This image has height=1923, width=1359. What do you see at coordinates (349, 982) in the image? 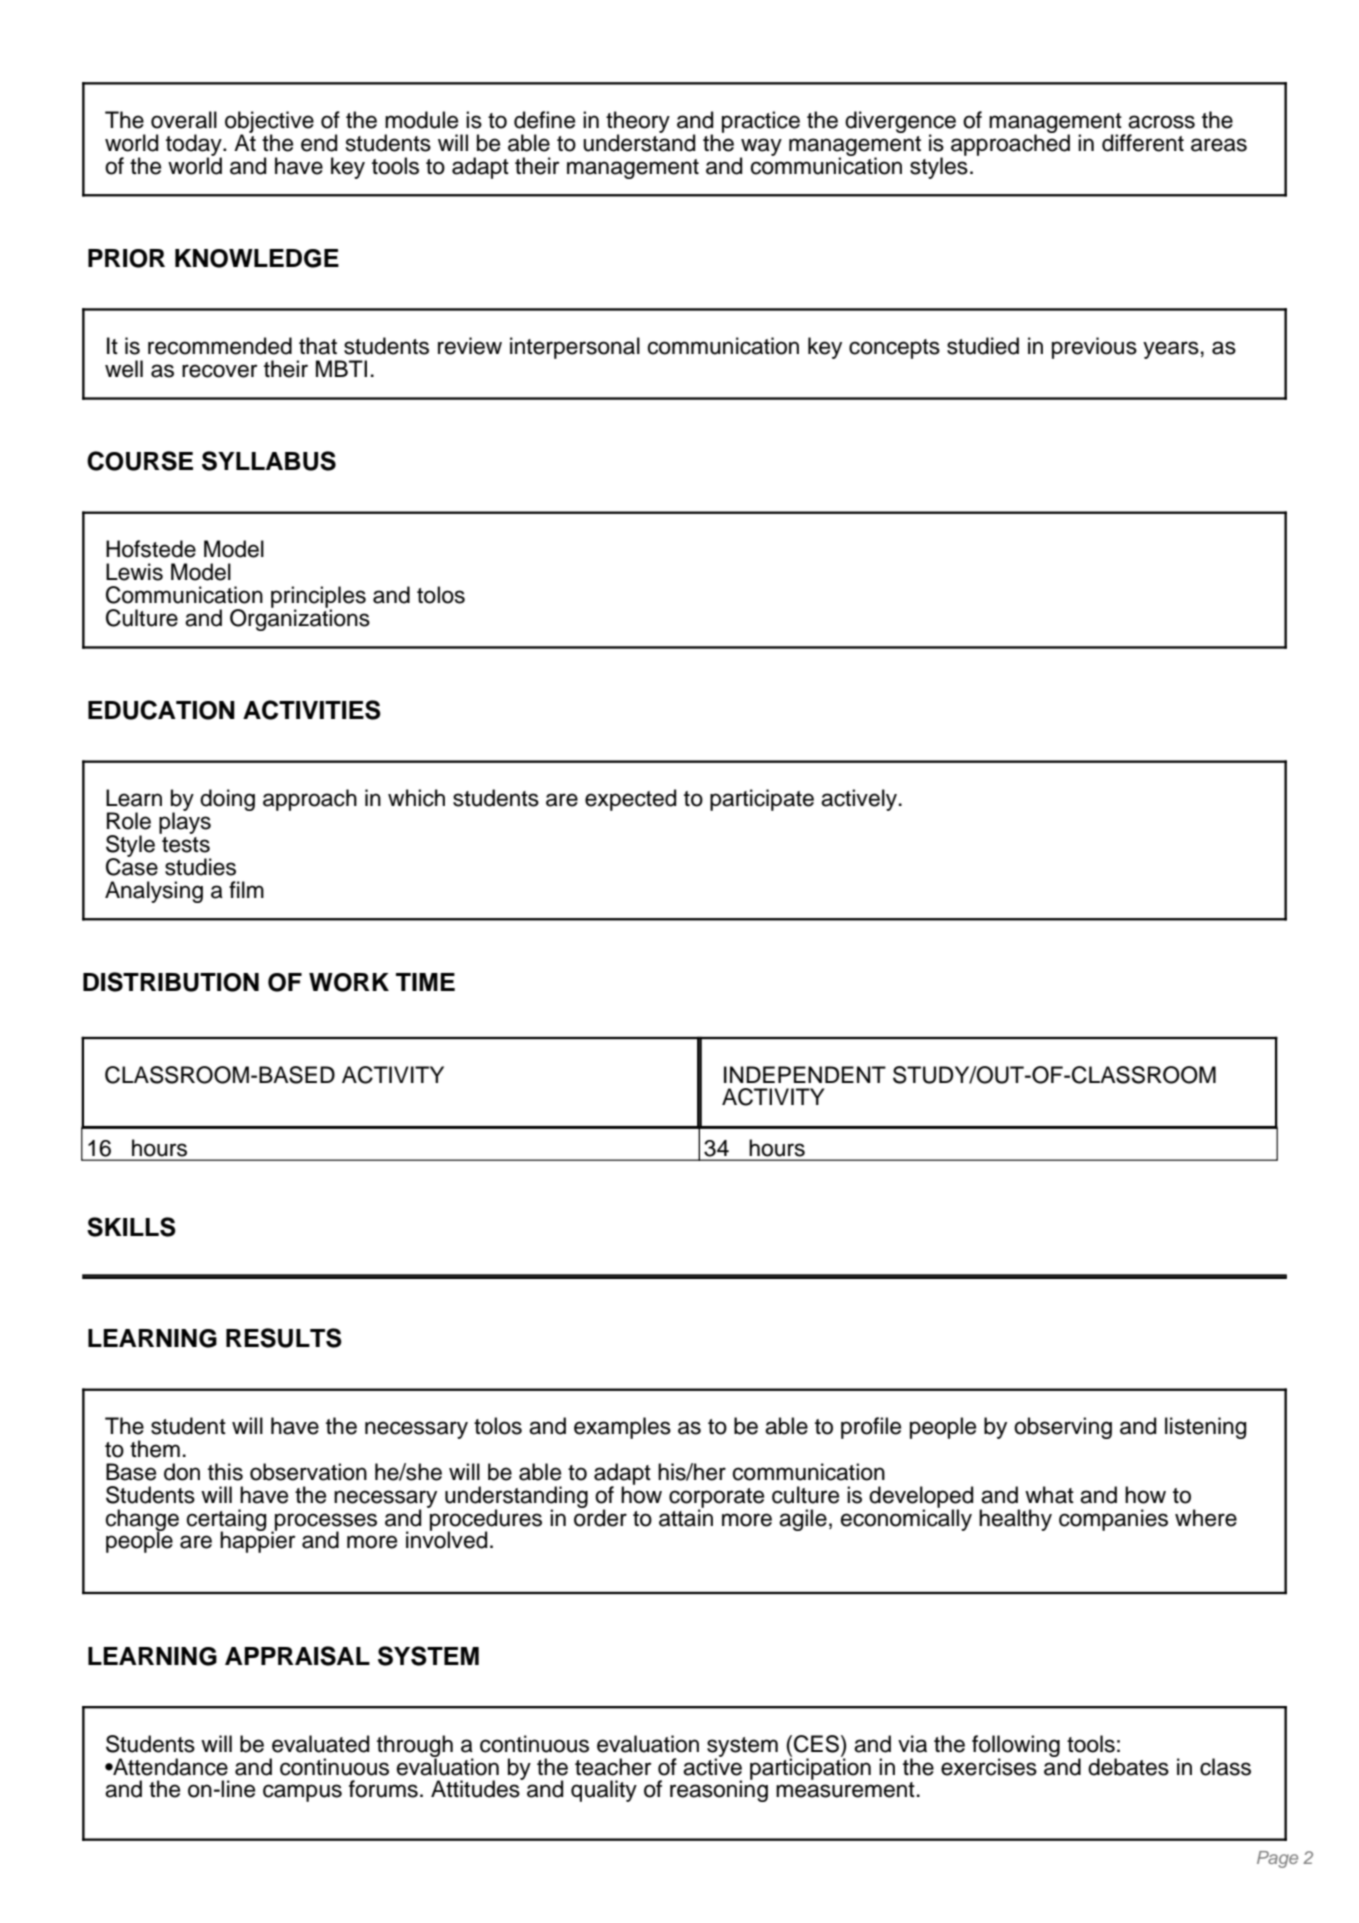
I see `WORK` at bounding box center [349, 982].
